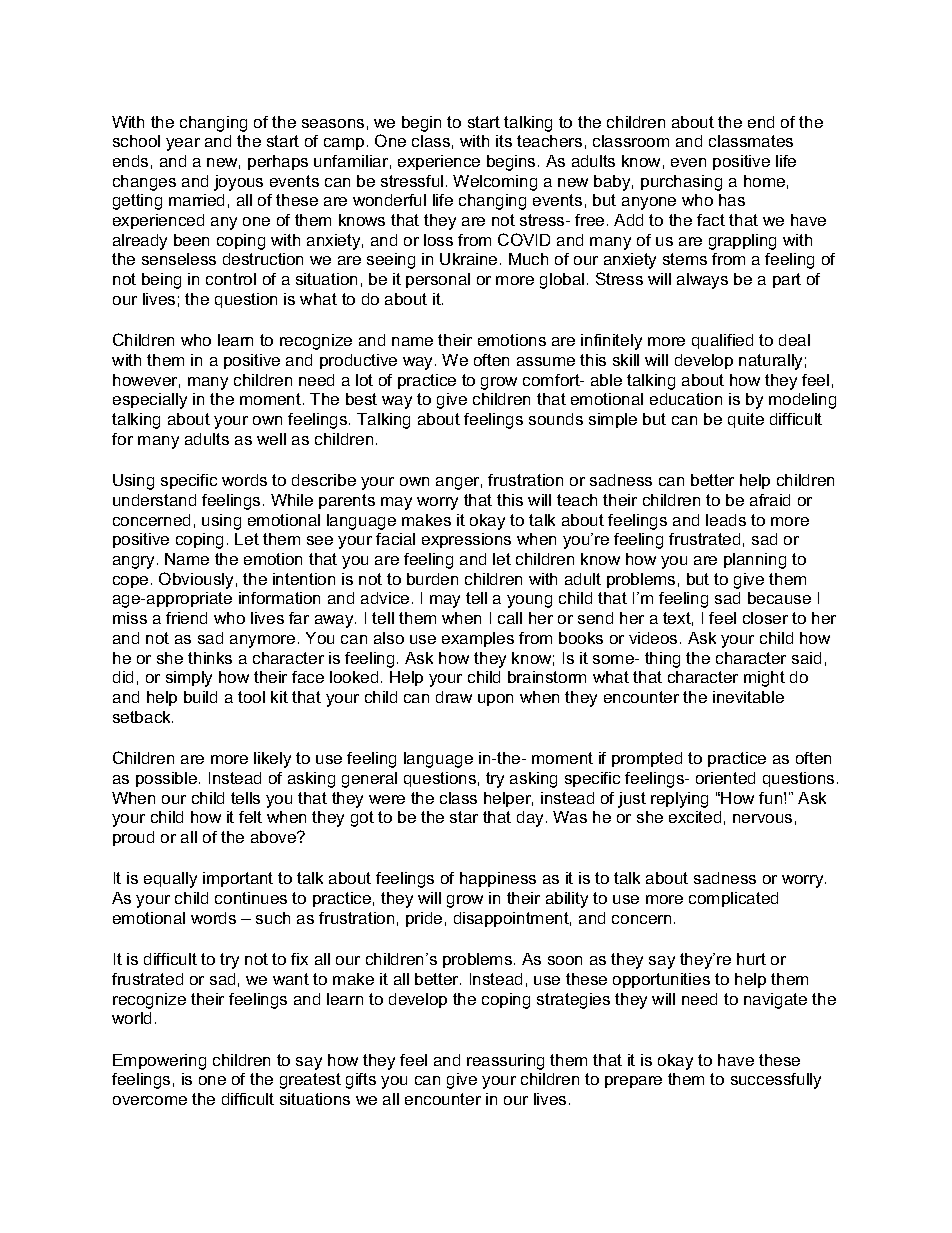 Image resolution: width=952 pixels, height=1233 pixels. Describe the element at coordinates (681, 183) in the screenshot. I see `purchasing` at that location.
